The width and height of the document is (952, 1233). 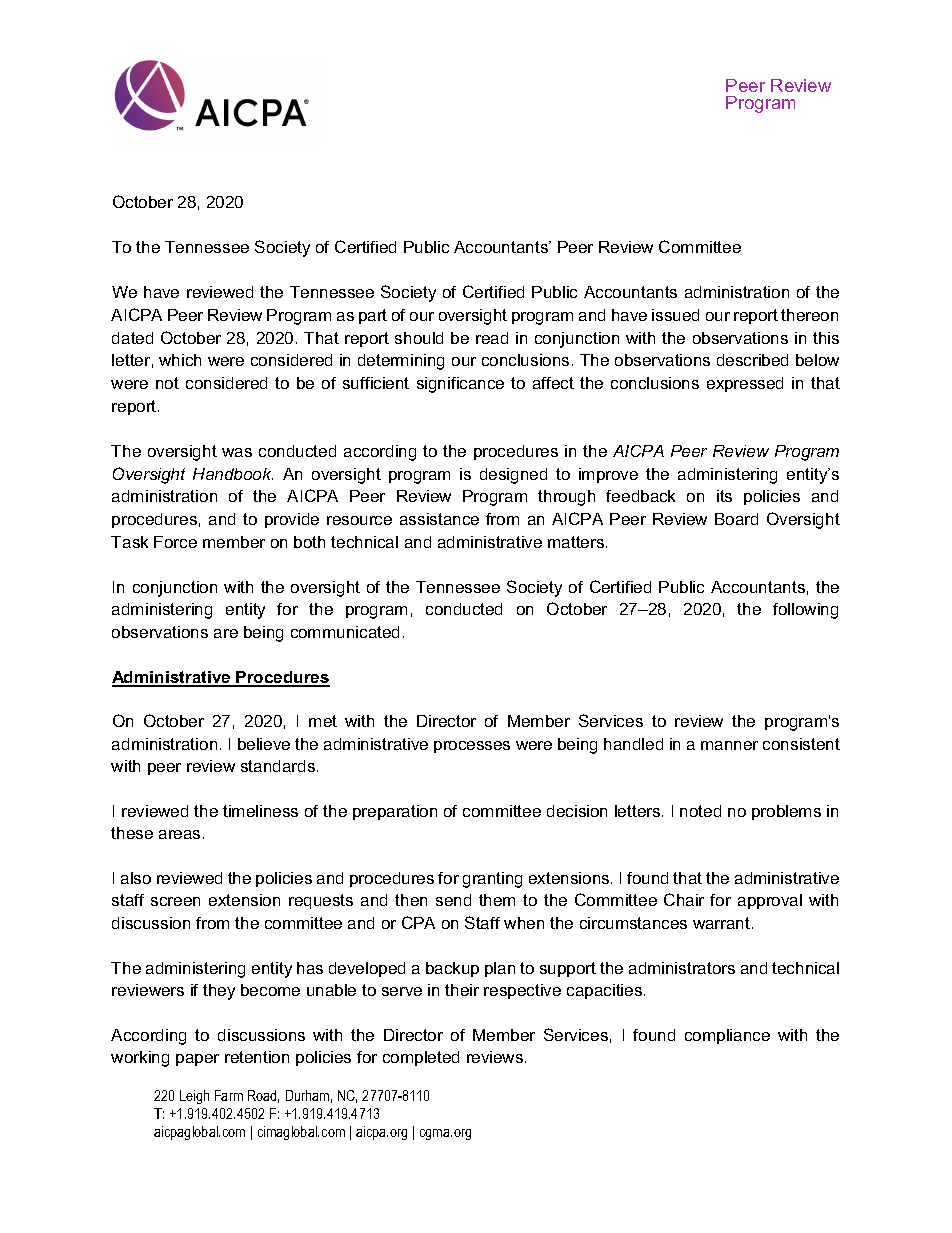 I want to click on paper, so click(x=197, y=1060).
